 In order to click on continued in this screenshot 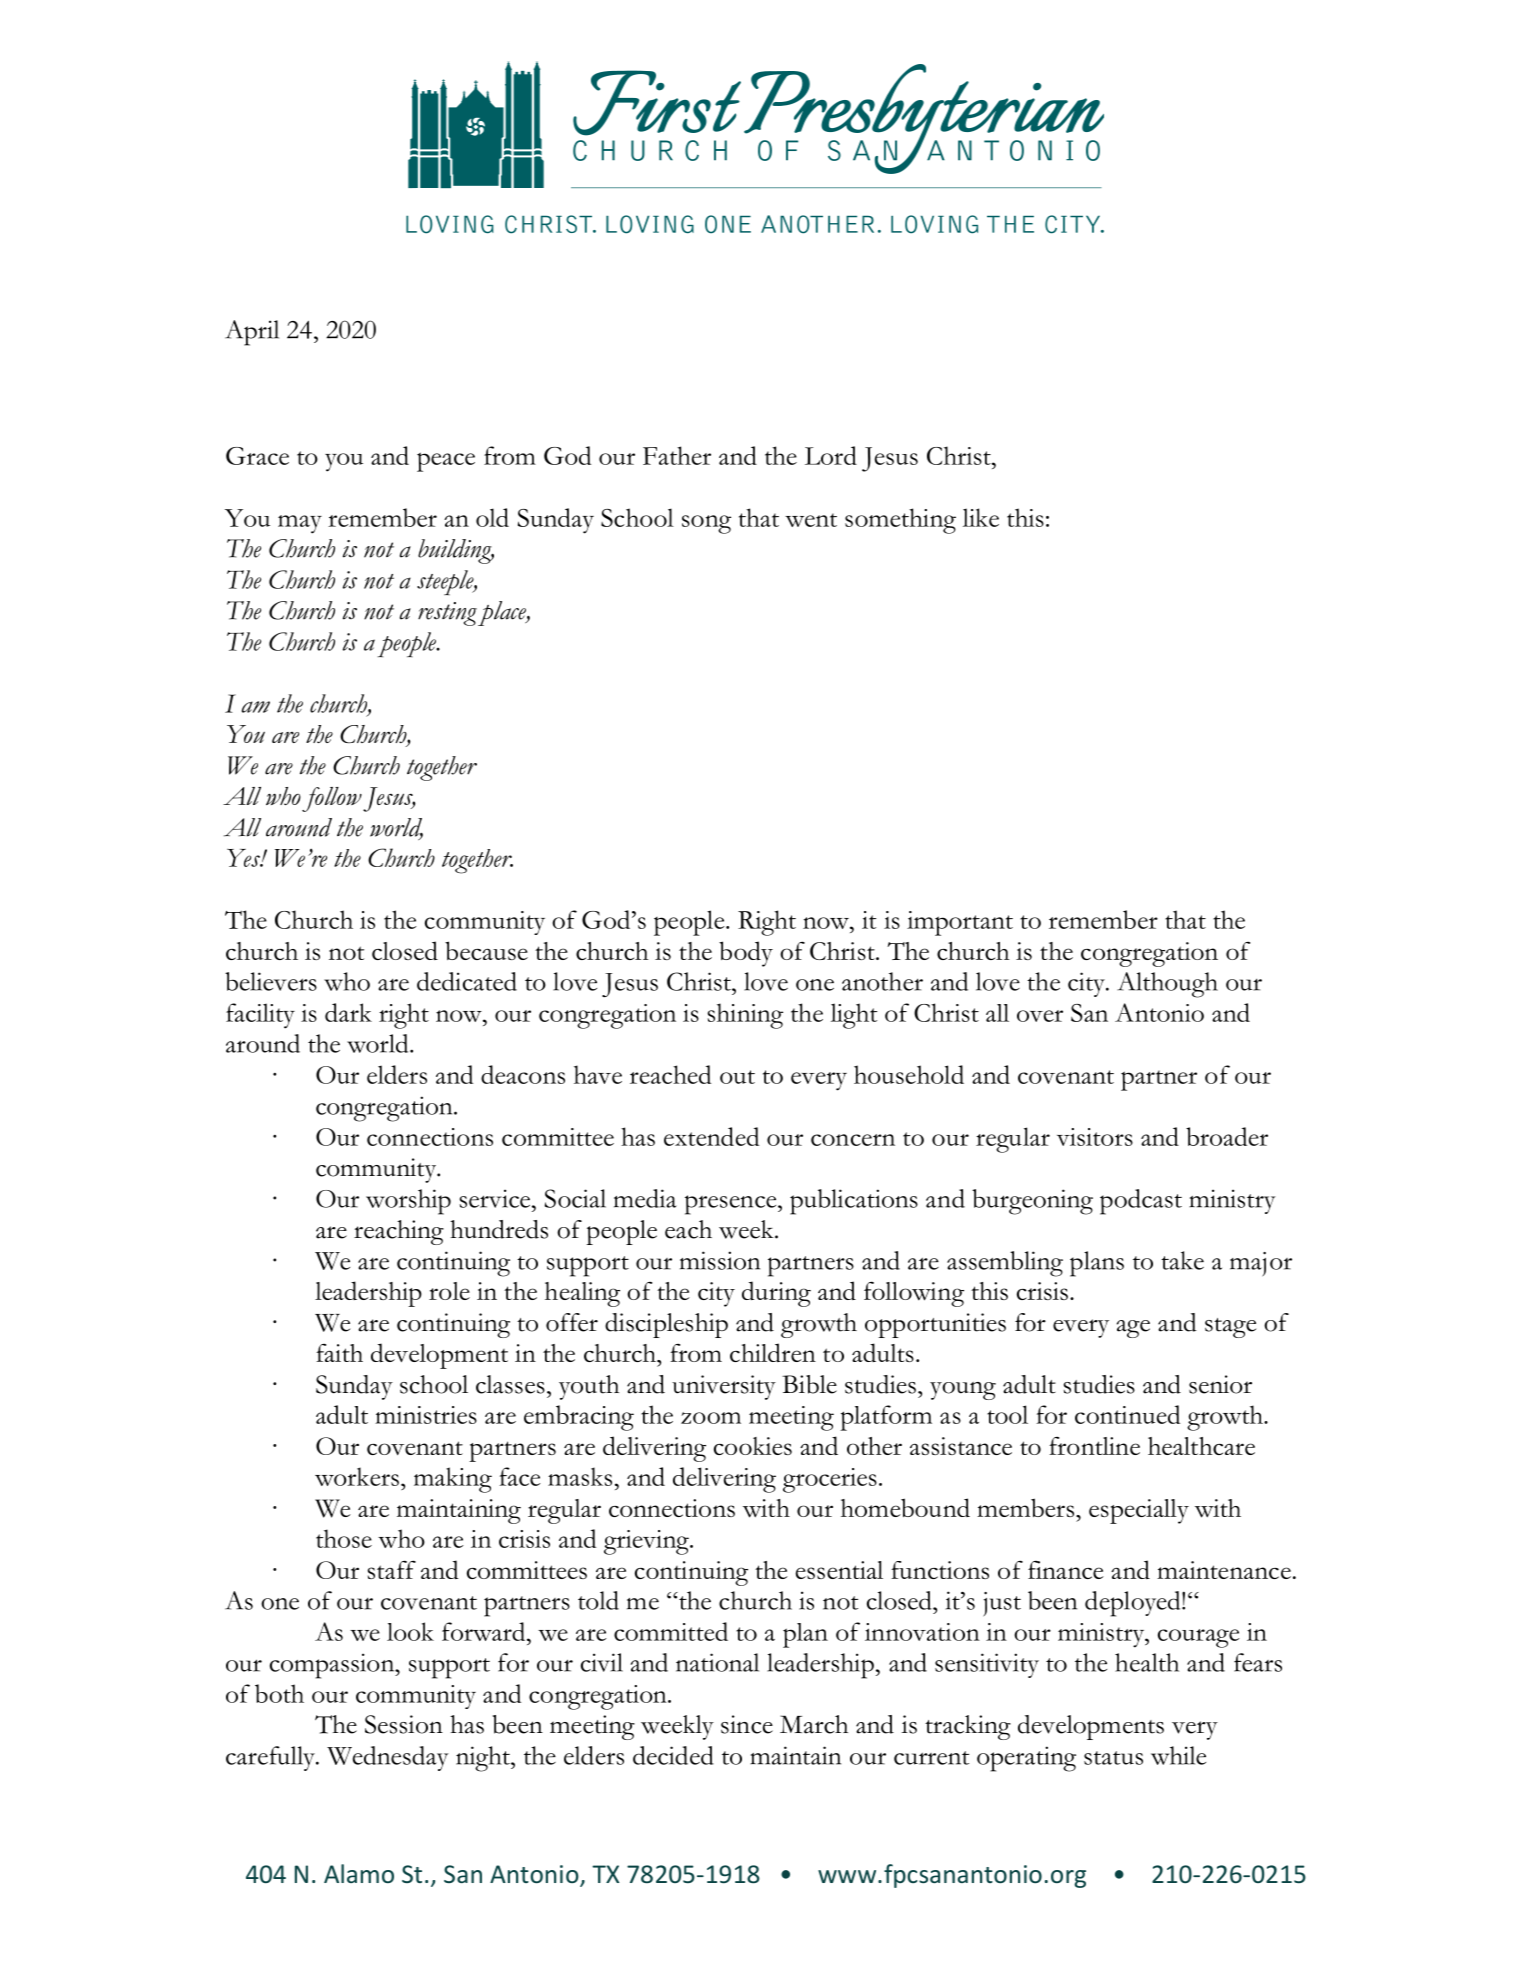, I will do `click(1127, 1414)`.
